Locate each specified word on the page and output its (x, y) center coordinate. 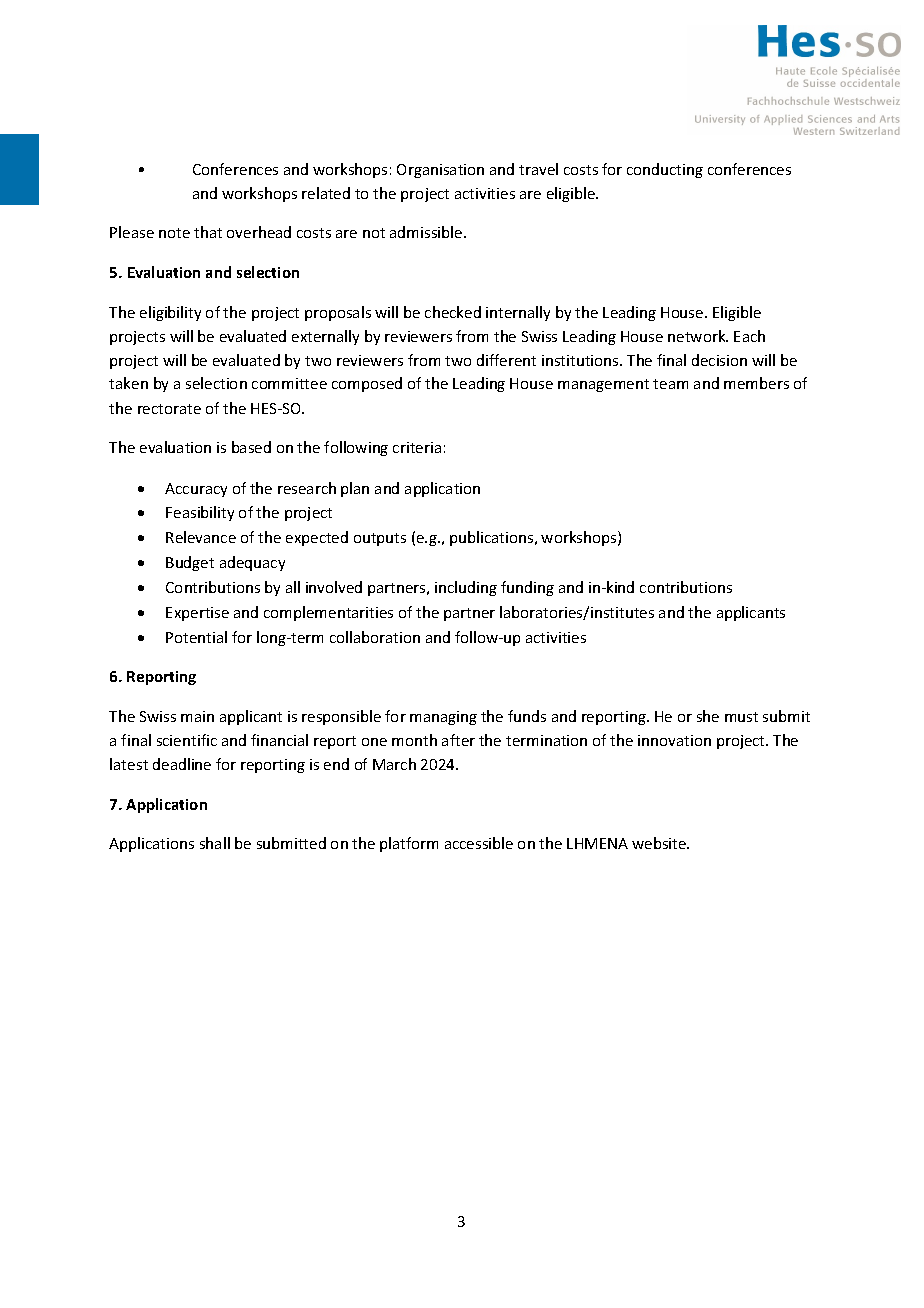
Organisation (440, 171)
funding (527, 588)
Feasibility (200, 513)
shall (215, 843)
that (208, 232)
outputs (380, 539)
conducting (665, 170)
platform (409, 844)
